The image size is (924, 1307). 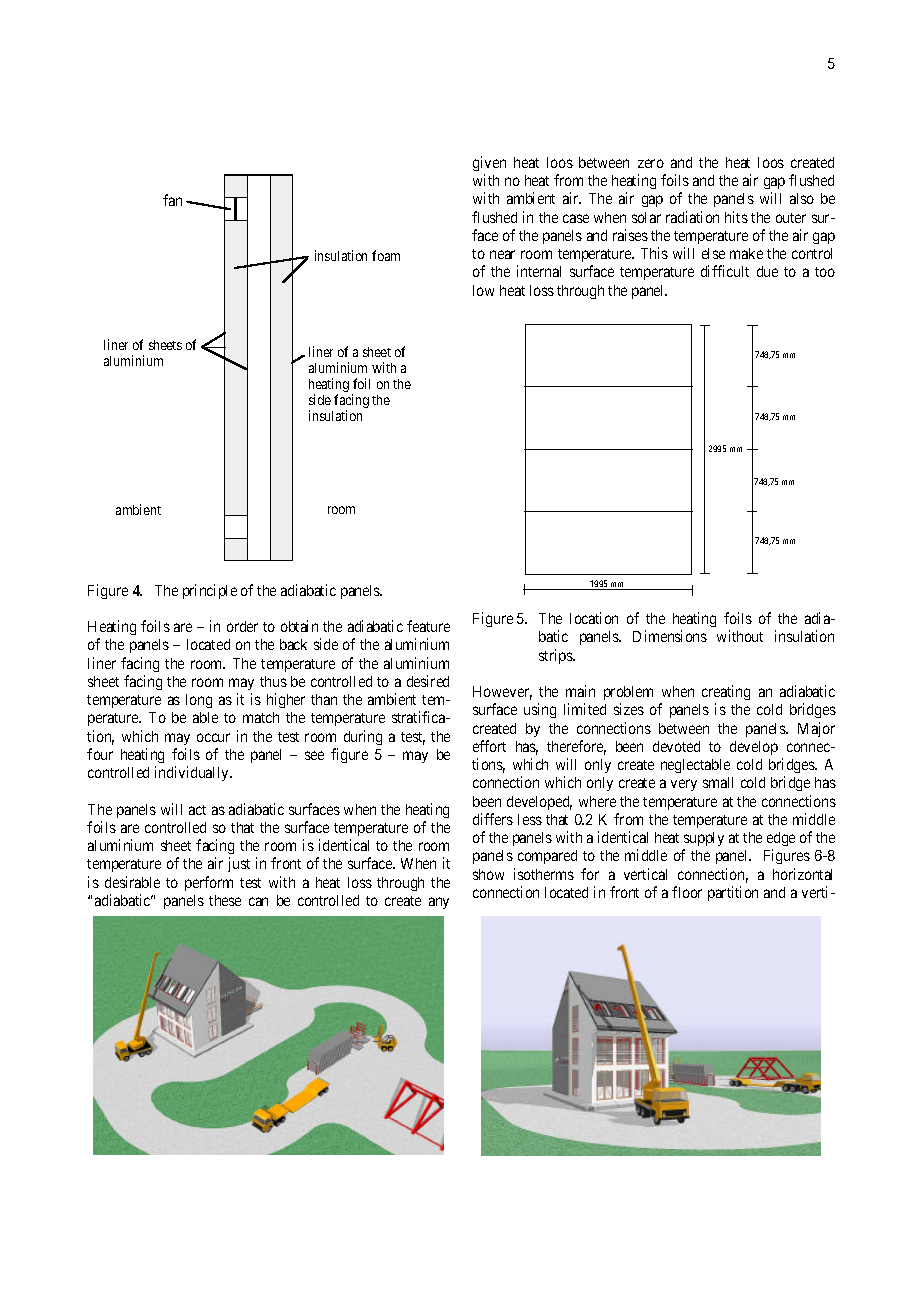 What do you see at coordinates (428, 626) in the document?
I see `feature` at bounding box center [428, 626].
